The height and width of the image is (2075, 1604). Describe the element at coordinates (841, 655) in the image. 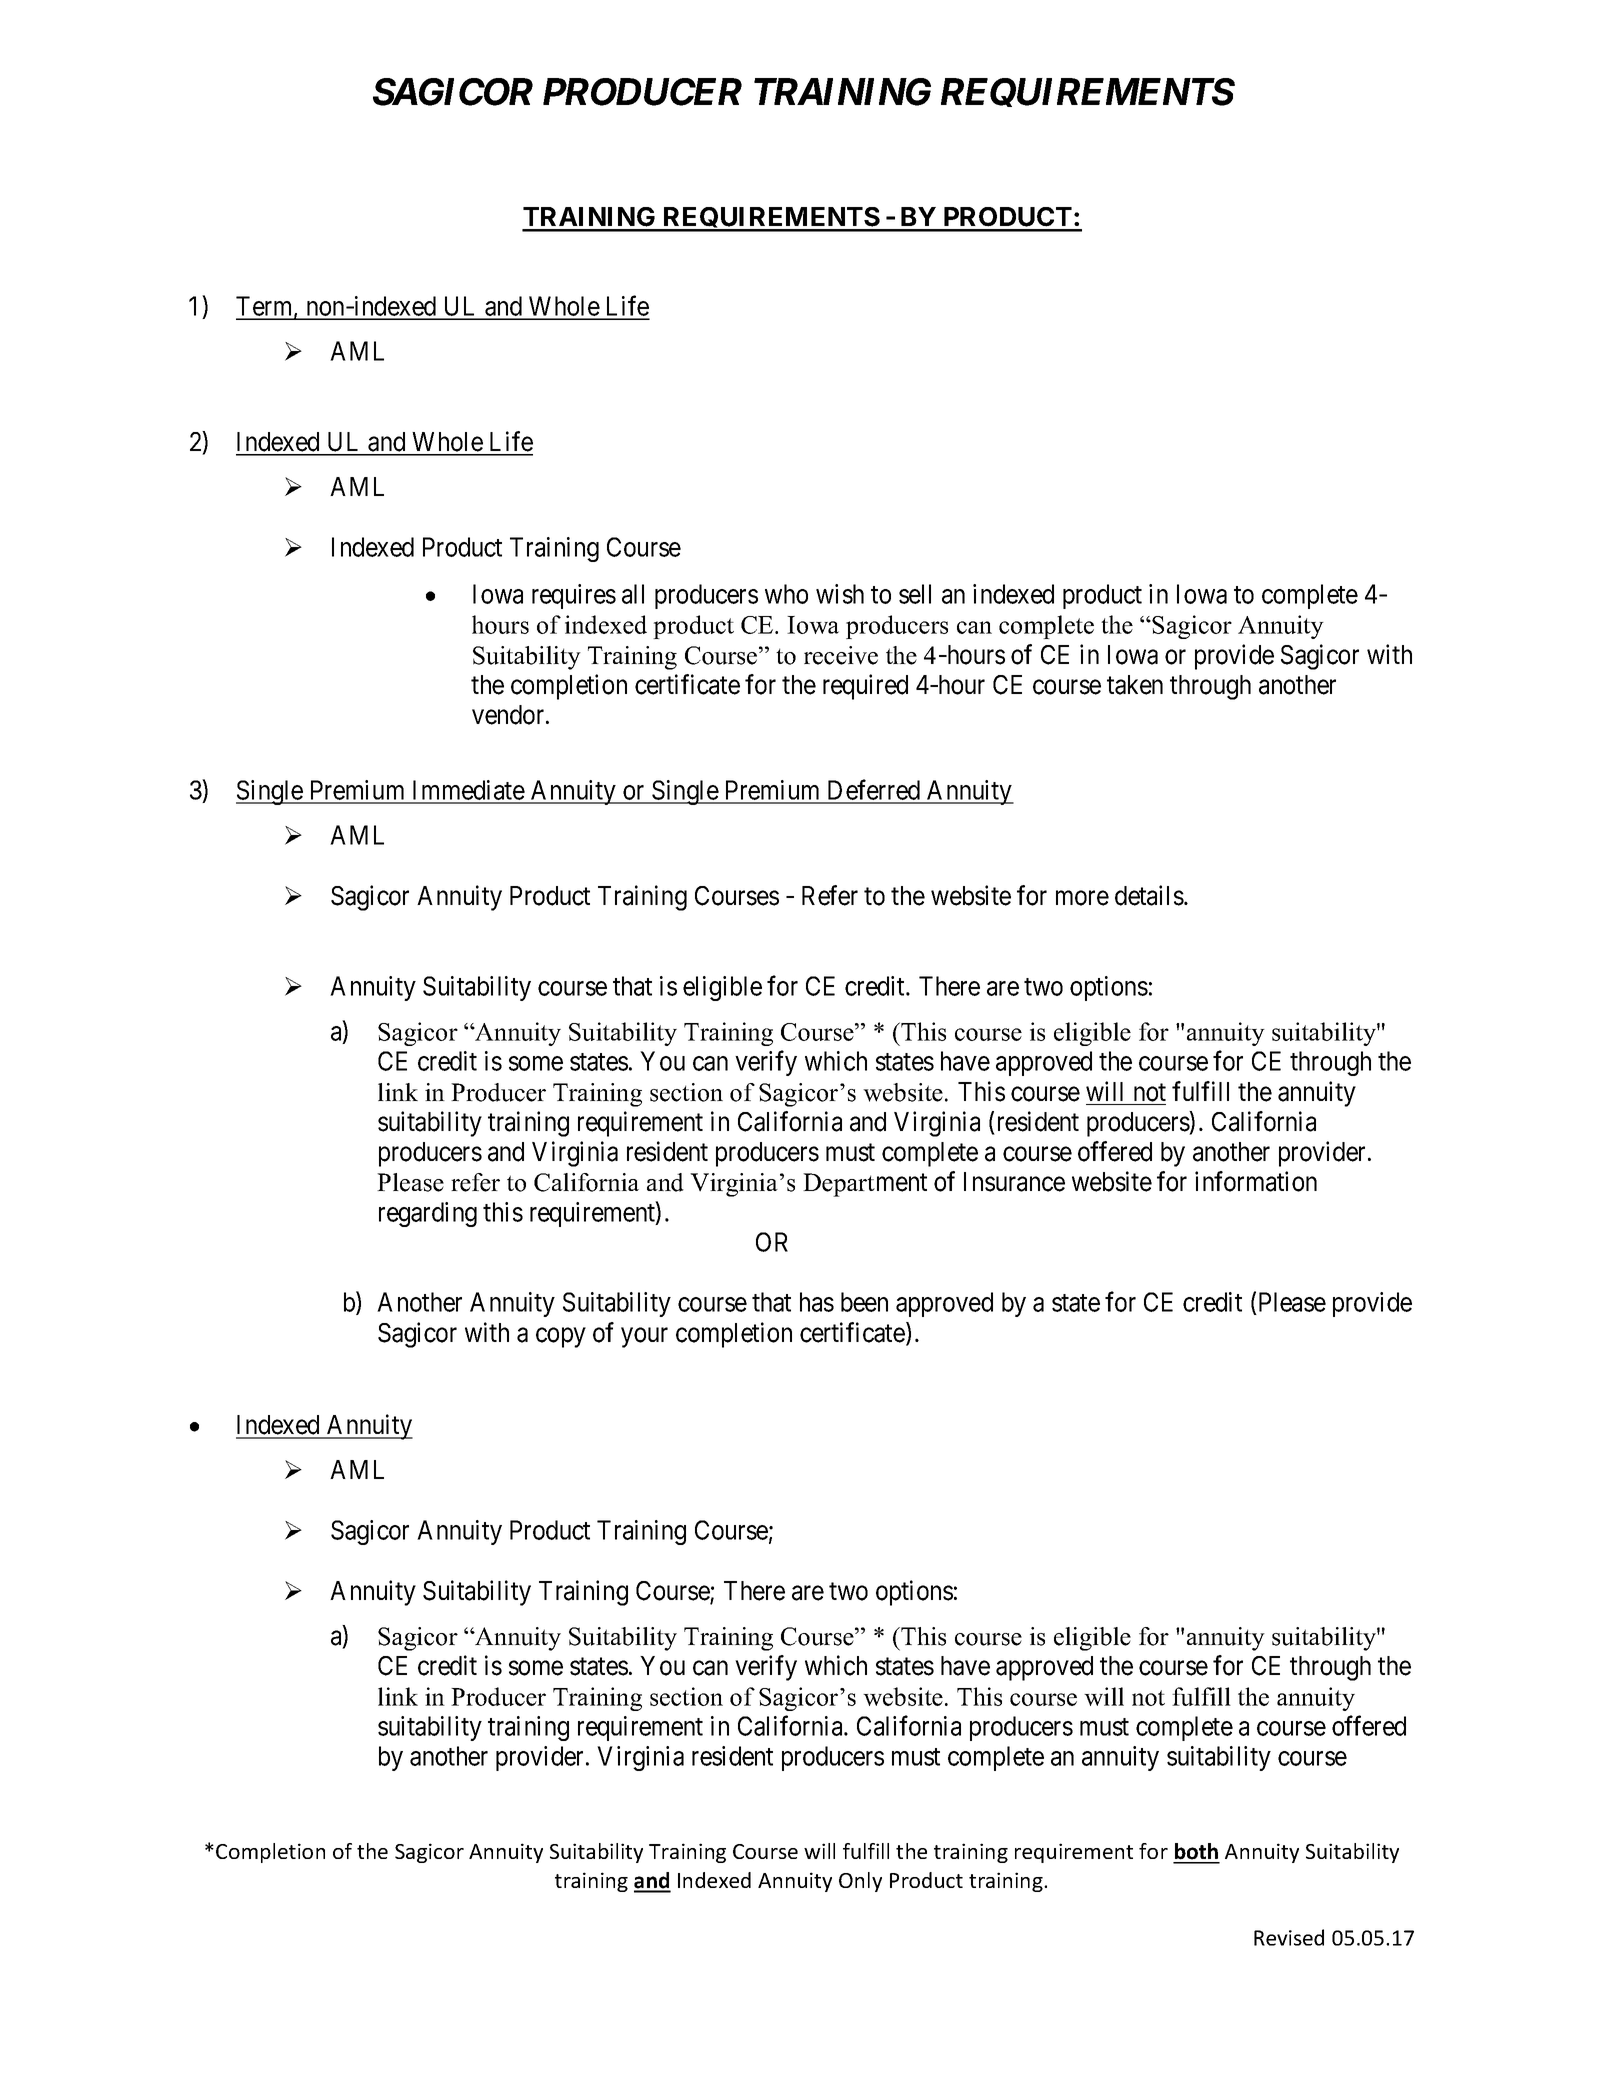

I see `receive` at that location.
